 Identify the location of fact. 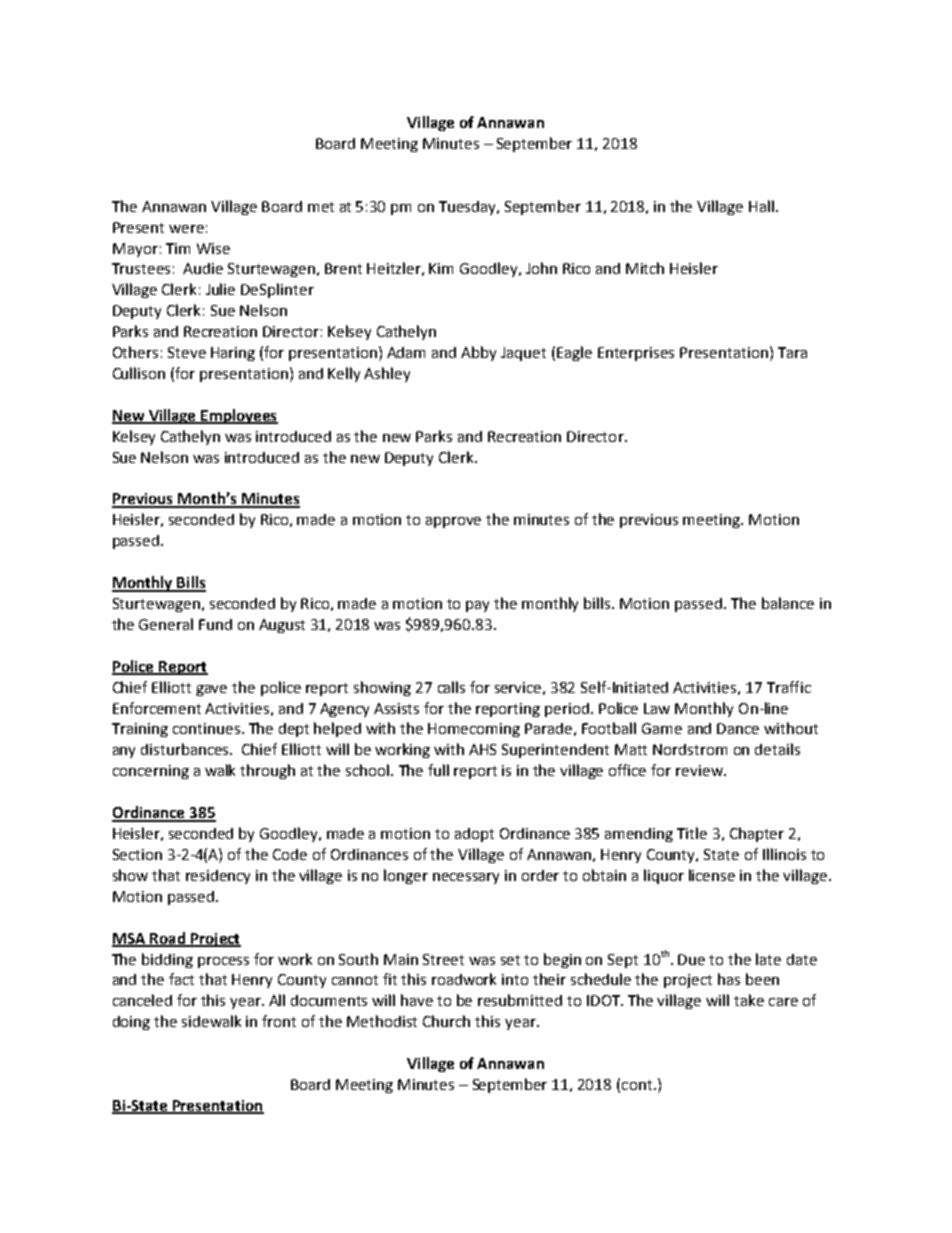
(181, 979).
